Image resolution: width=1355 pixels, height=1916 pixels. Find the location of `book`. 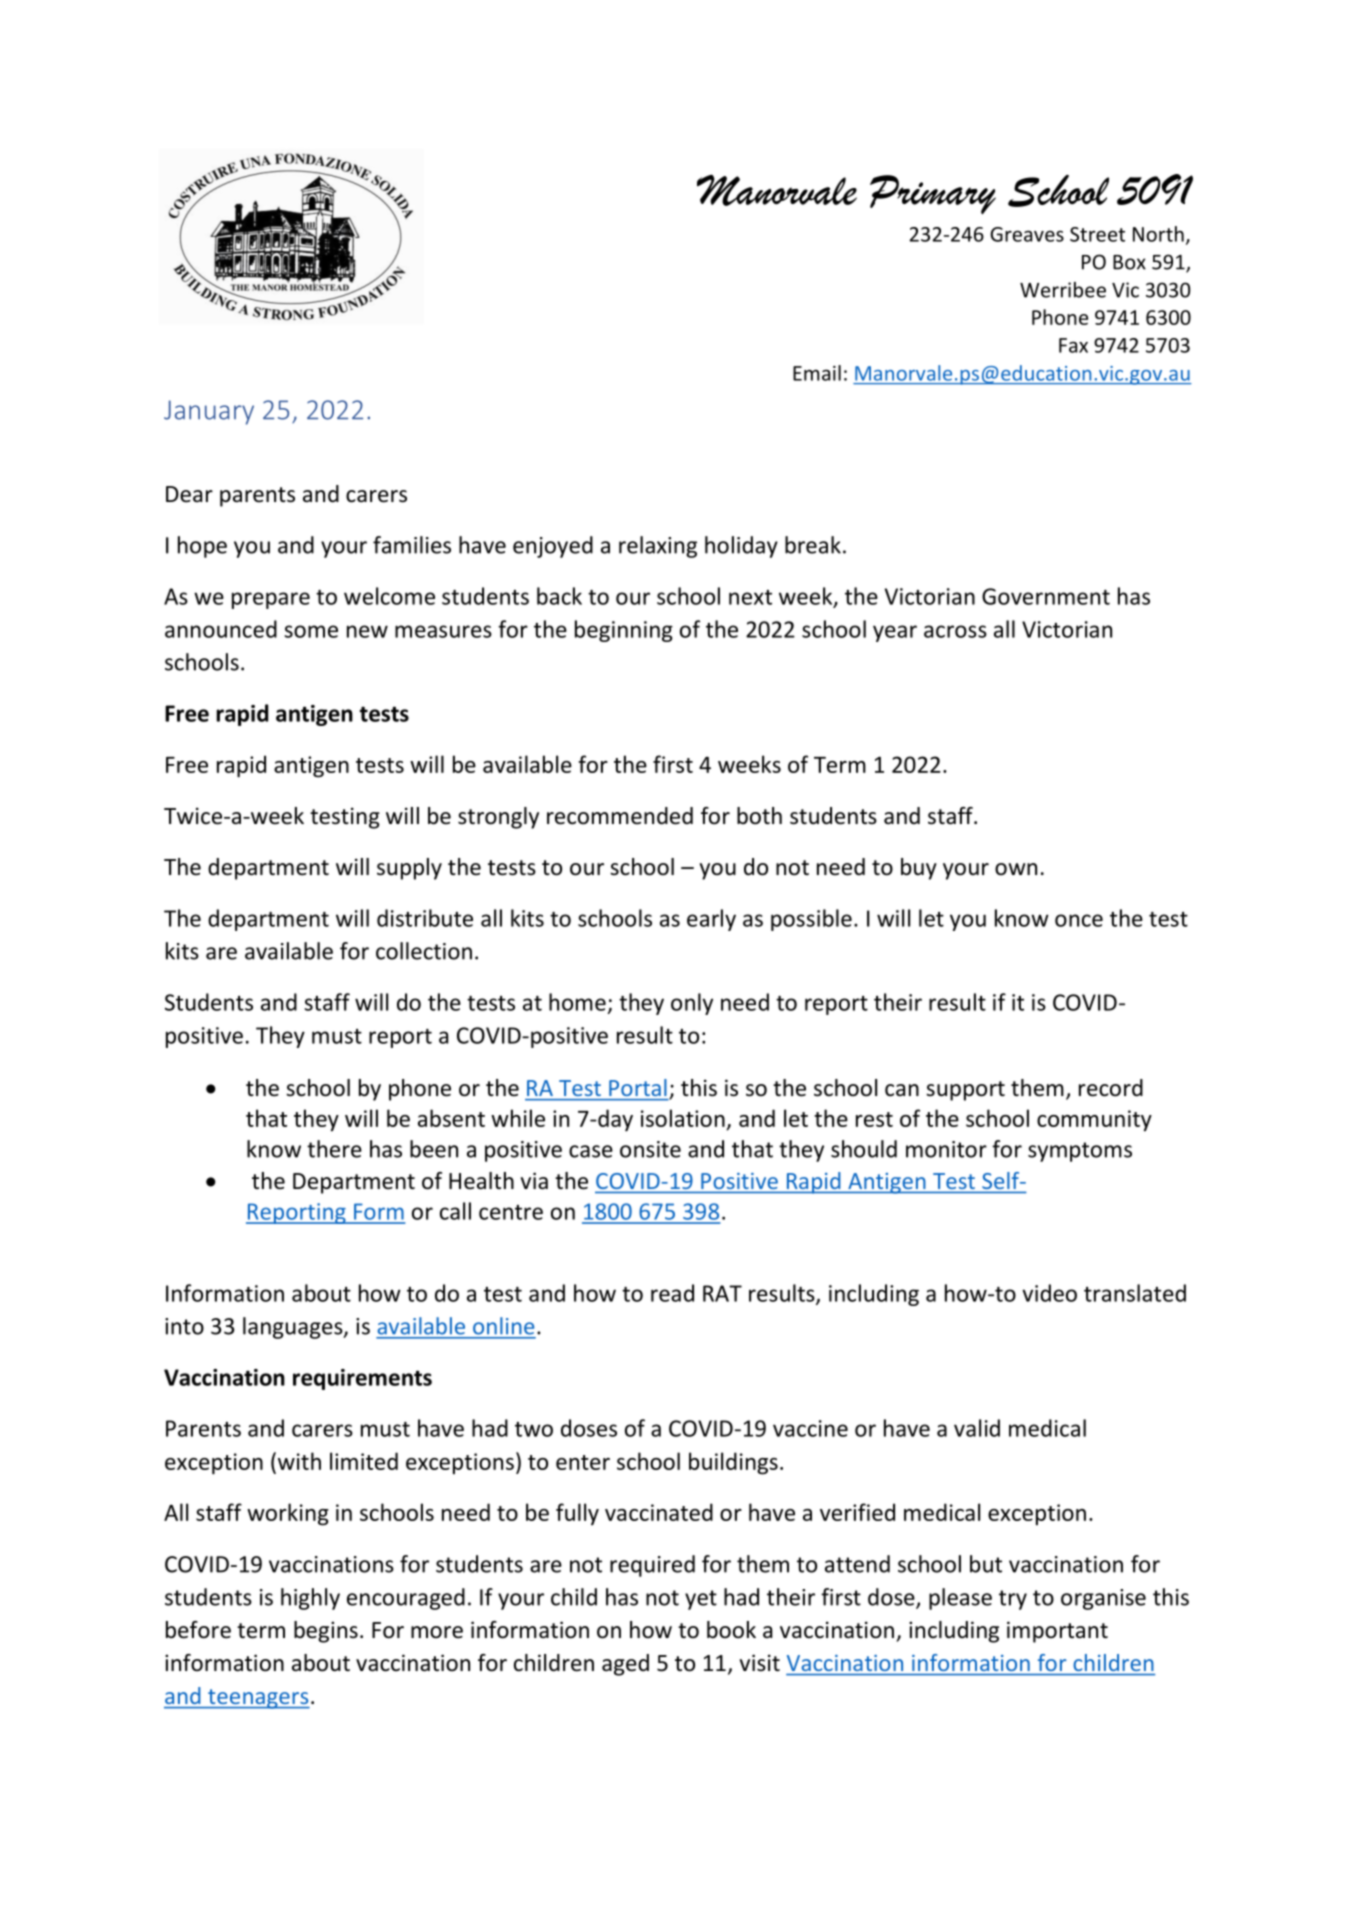

book is located at coordinates (731, 1630).
